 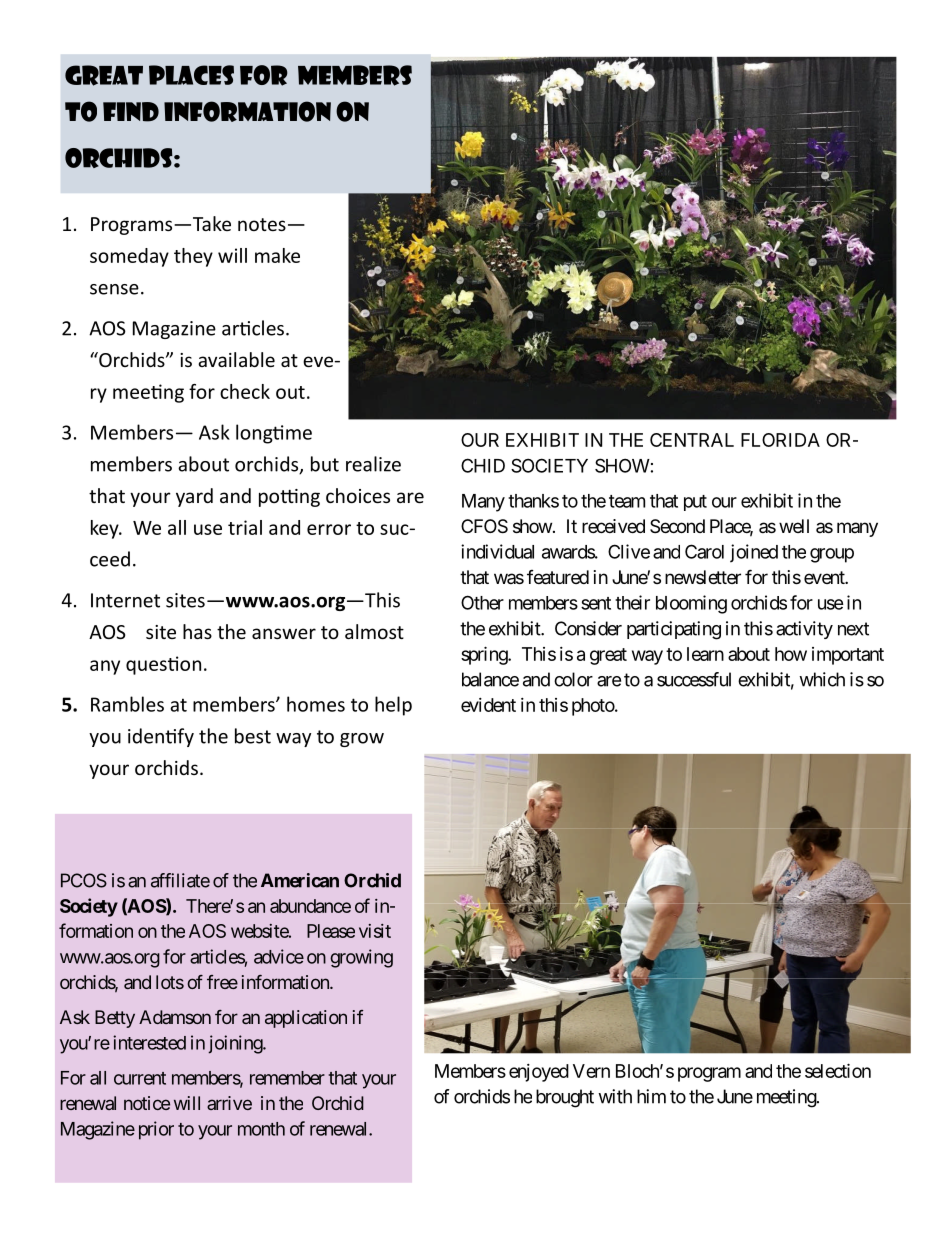 I want to click on available, so click(x=236, y=359).
